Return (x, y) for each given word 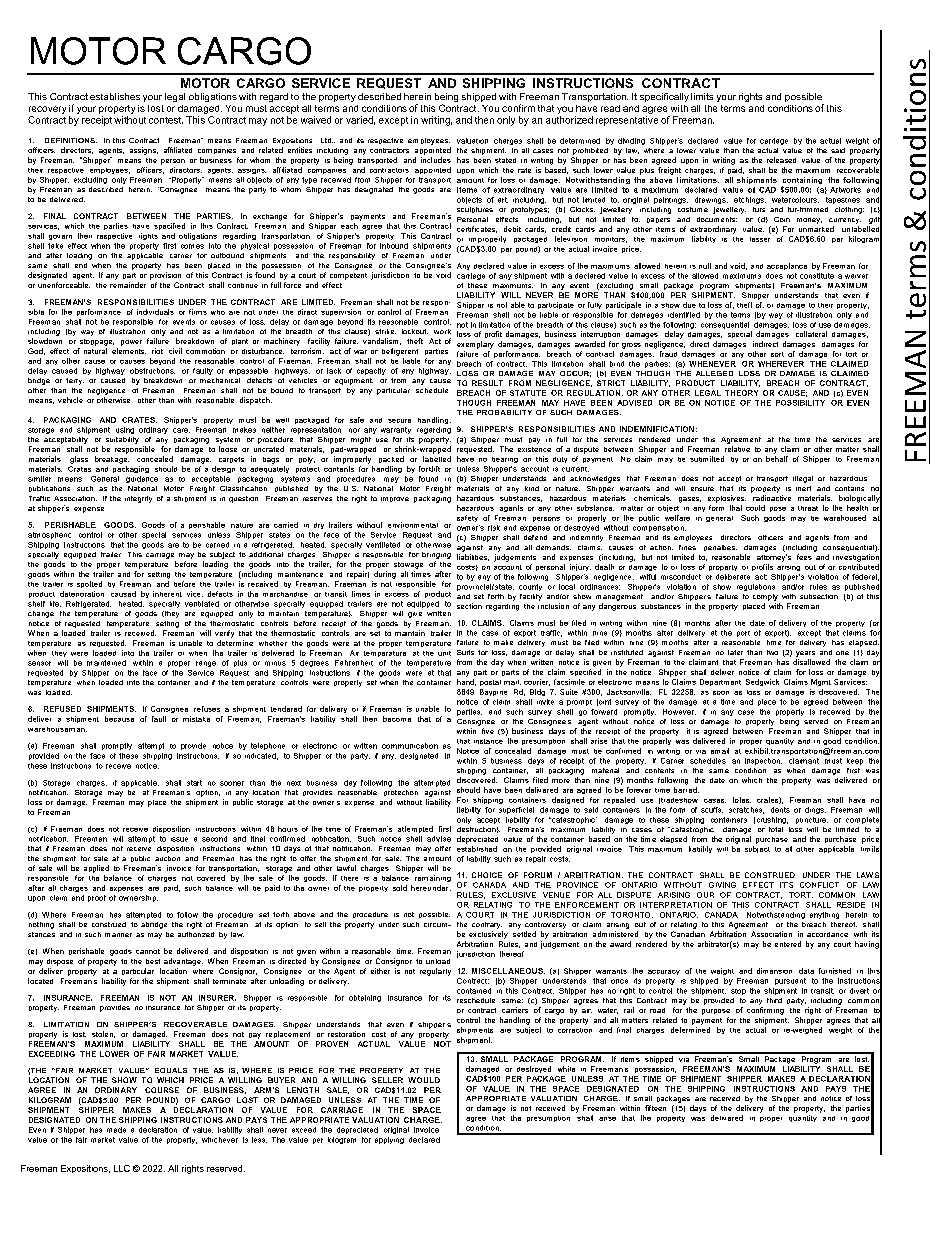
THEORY (741, 393)
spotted (89, 584)
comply (765, 597)
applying (389, 1140)
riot (157, 351)
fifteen (655, 1108)
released (781, 160)
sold (400, 888)
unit (444, 653)
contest (166, 120)
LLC (122, 1168)
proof (97, 898)
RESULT (487, 383)
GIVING (722, 885)
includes (436, 160)
